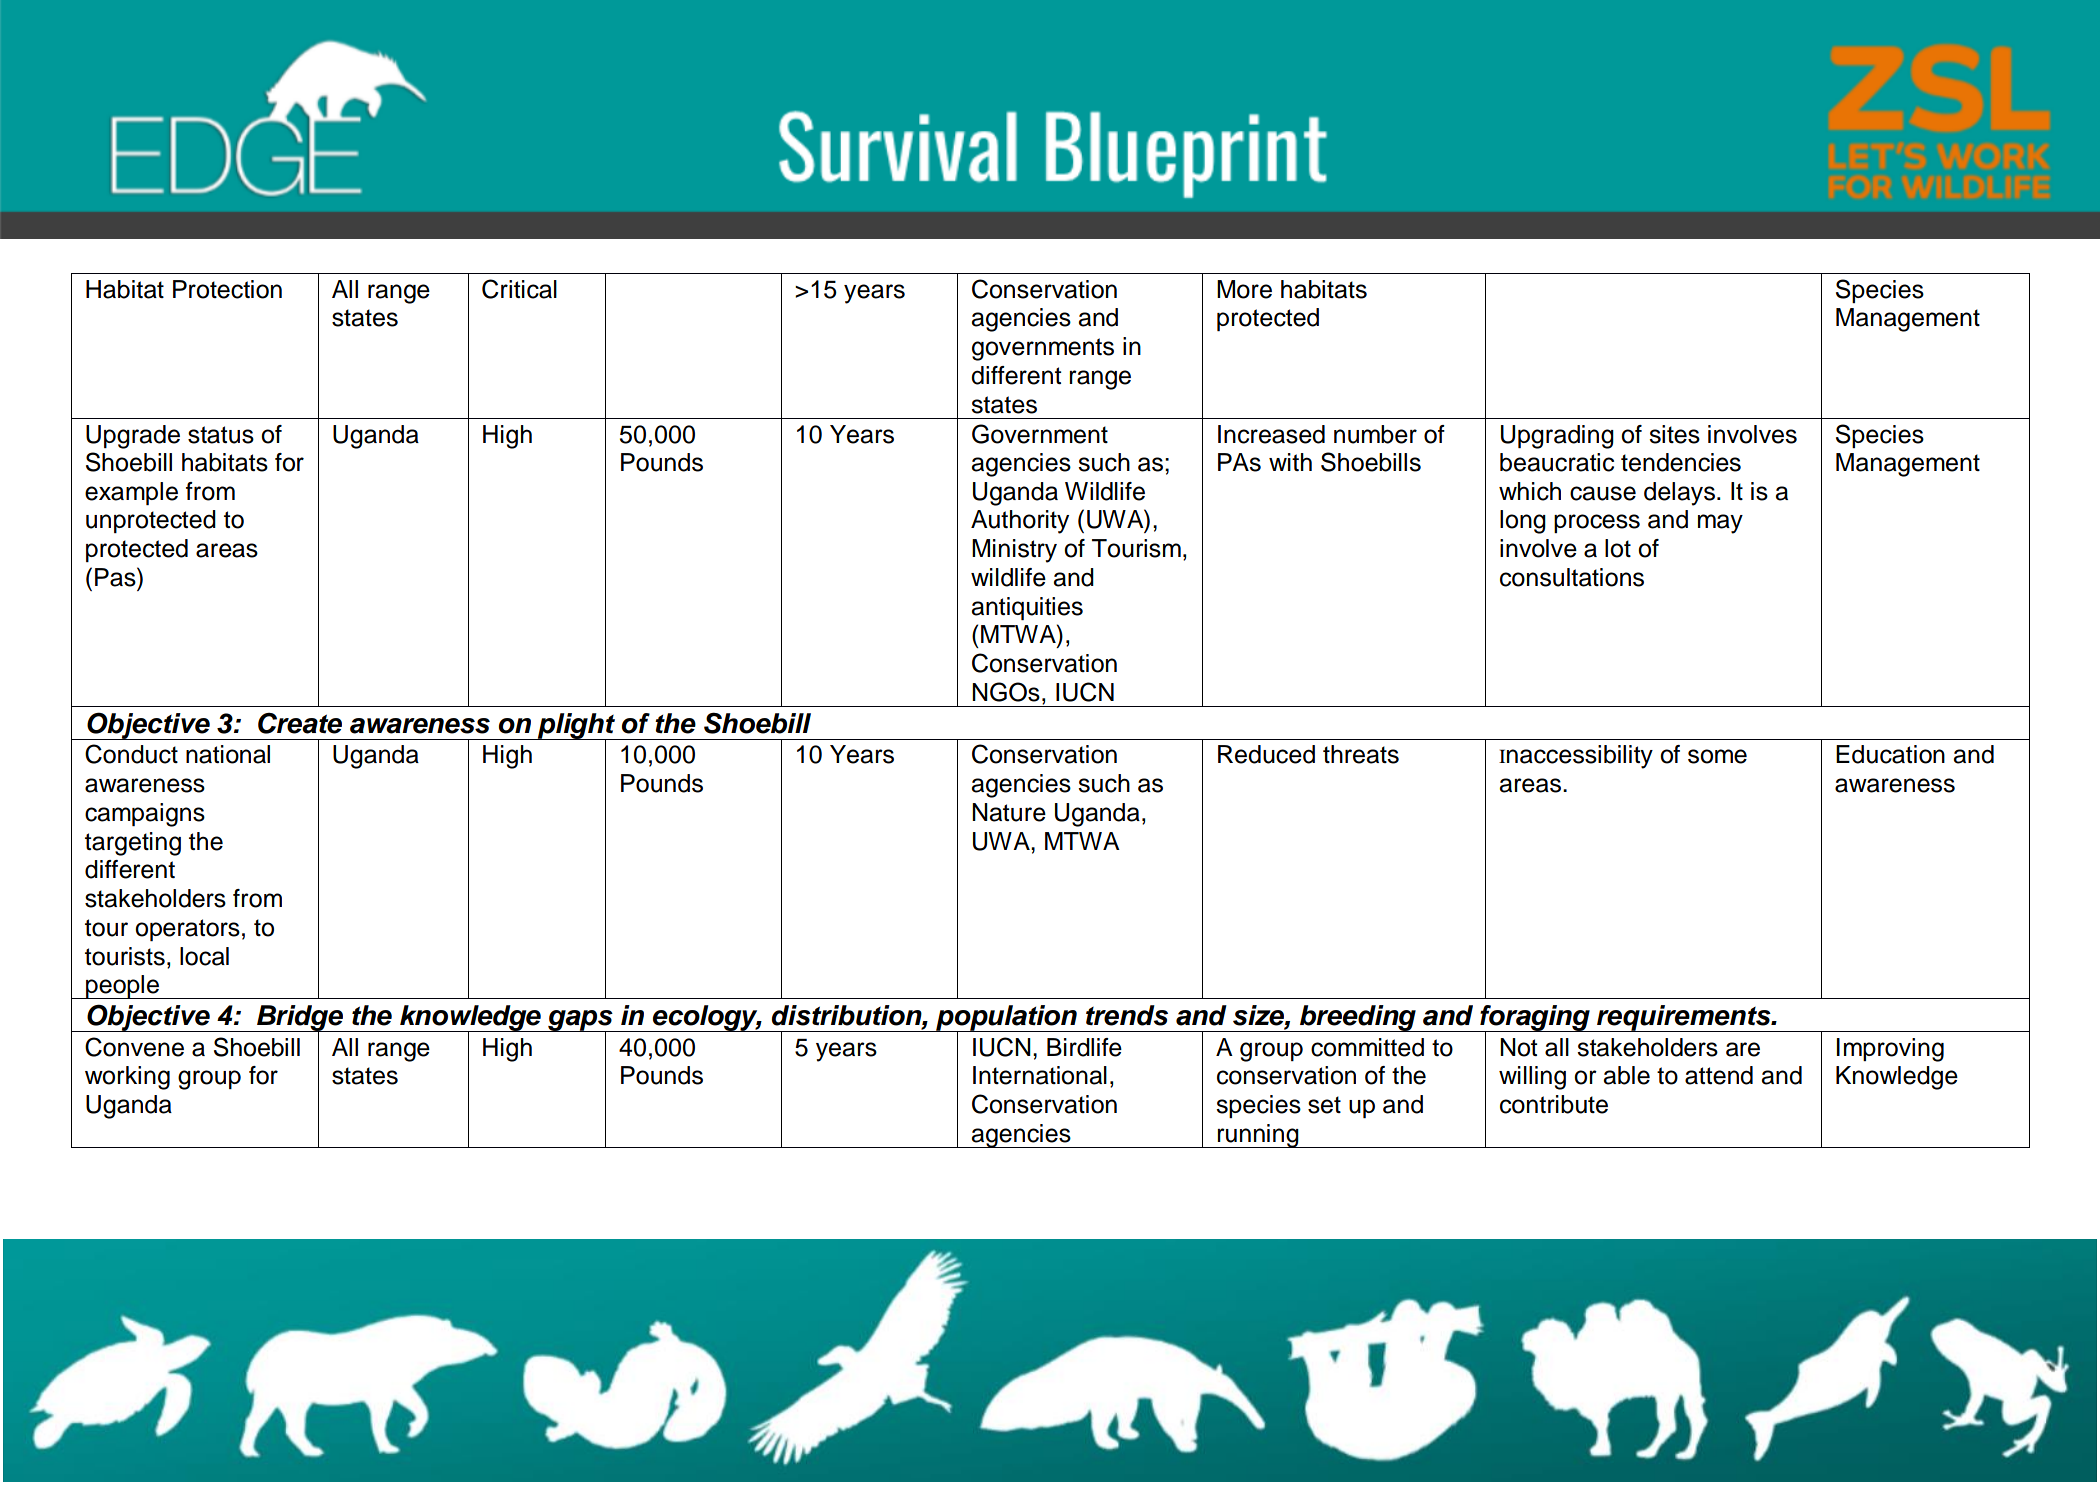 Image resolution: width=2100 pixels, height=1485 pixels. I want to click on consultations, so click(1572, 577).
